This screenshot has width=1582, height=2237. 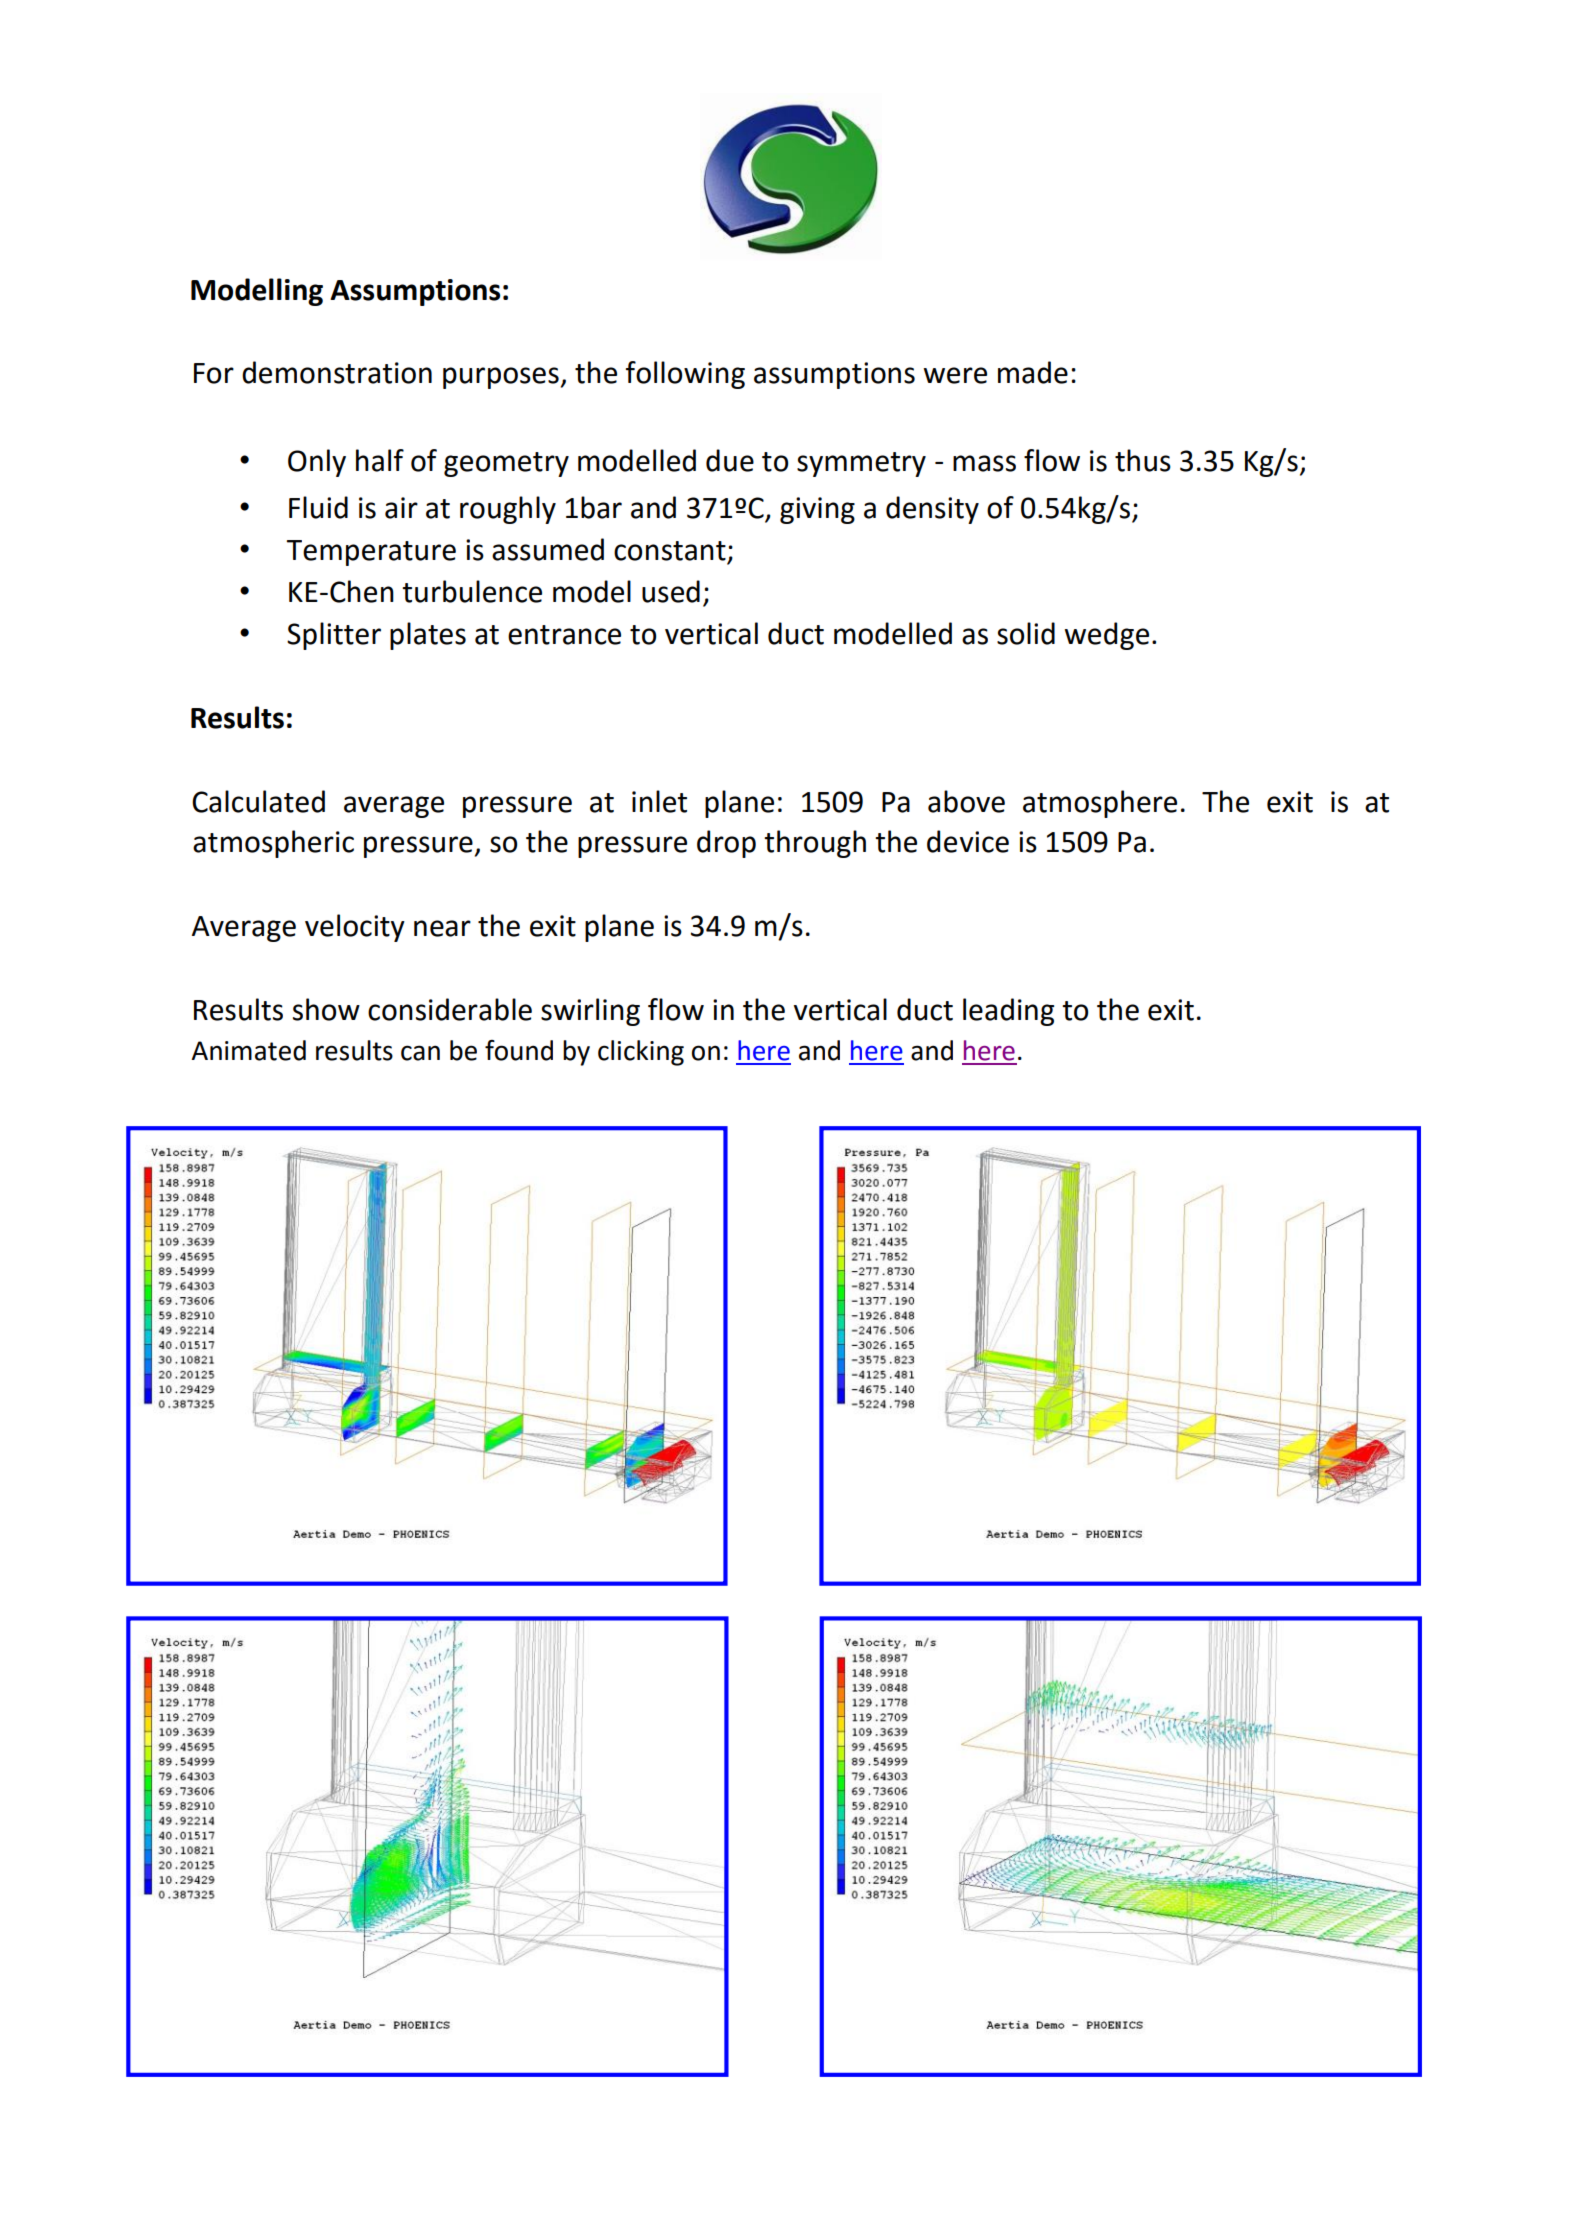 I want to click on above, so click(x=966, y=801).
